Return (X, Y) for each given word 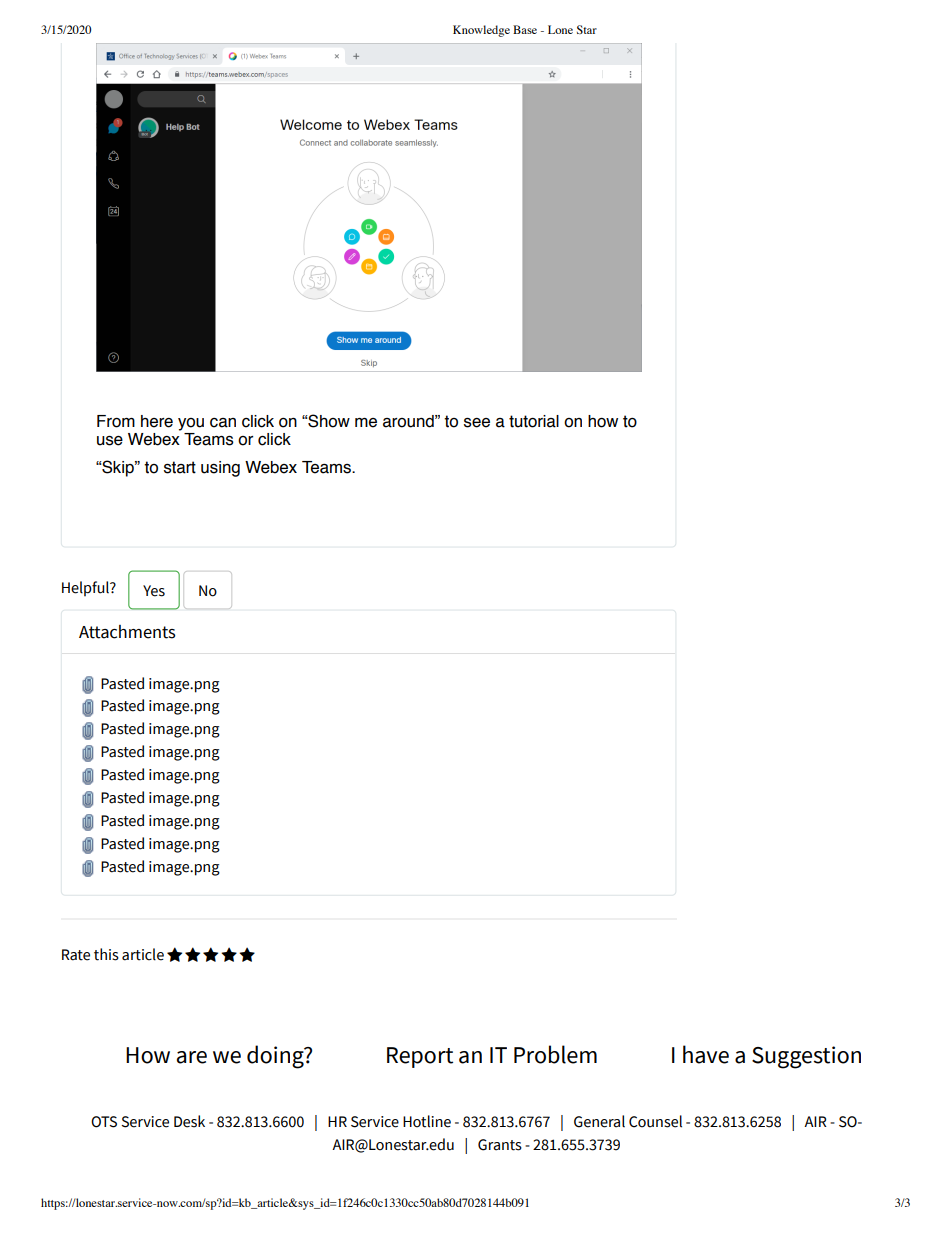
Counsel (655, 1121)
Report (420, 1057)
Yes (154, 591)
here (157, 421)
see (477, 423)
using (220, 469)
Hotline (427, 1121)
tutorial (534, 421)
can (223, 423)
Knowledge (481, 31)
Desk (189, 1121)
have (706, 1054)
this (106, 954)
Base (525, 29)
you (191, 424)
